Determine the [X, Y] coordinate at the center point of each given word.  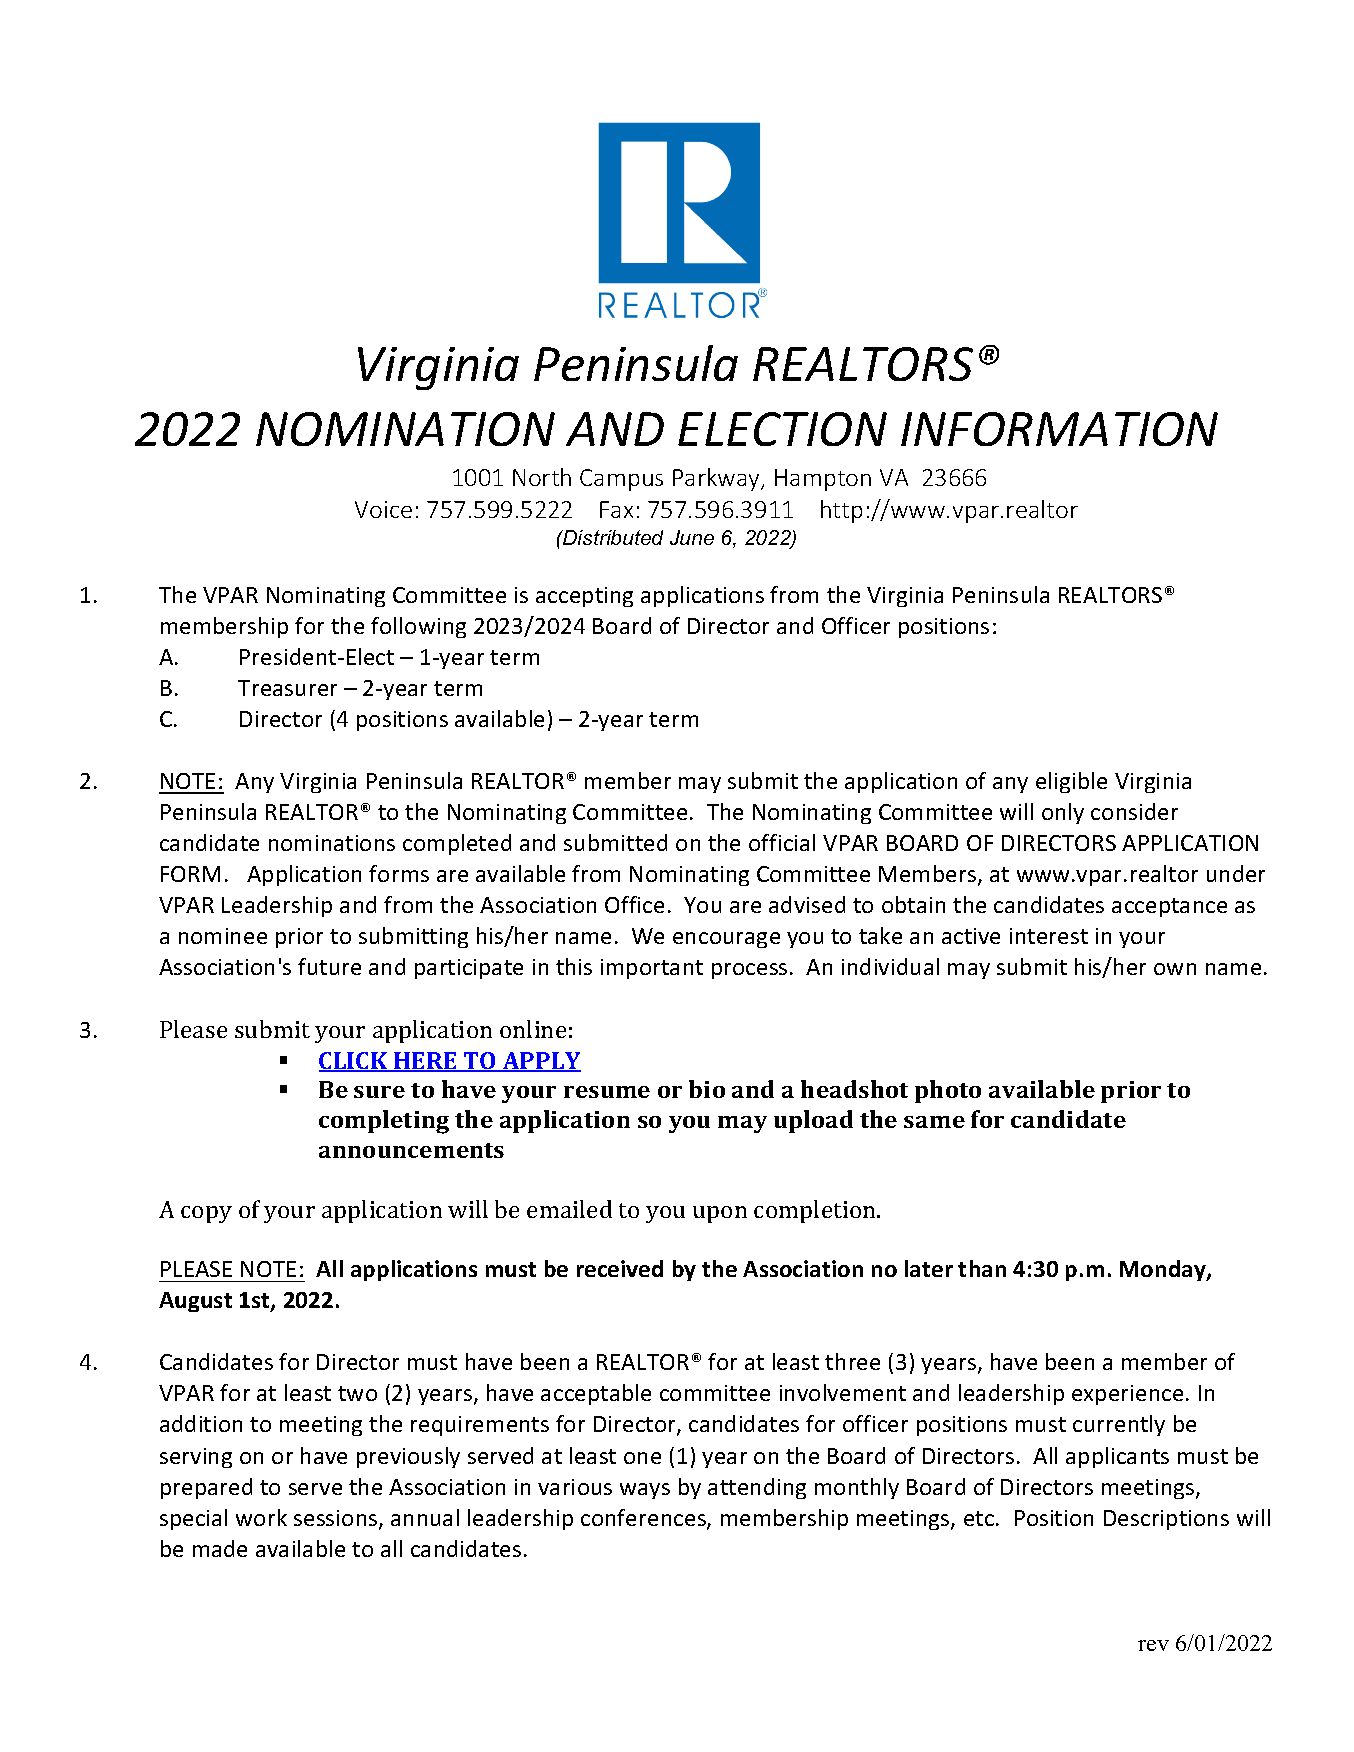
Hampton [823, 480]
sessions [337, 1519]
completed [457, 844]
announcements [411, 1150]
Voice [383, 509]
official [782, 842]
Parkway [718, 479]
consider [1134, 811]
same [934, 1122]
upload [813, 1121]
